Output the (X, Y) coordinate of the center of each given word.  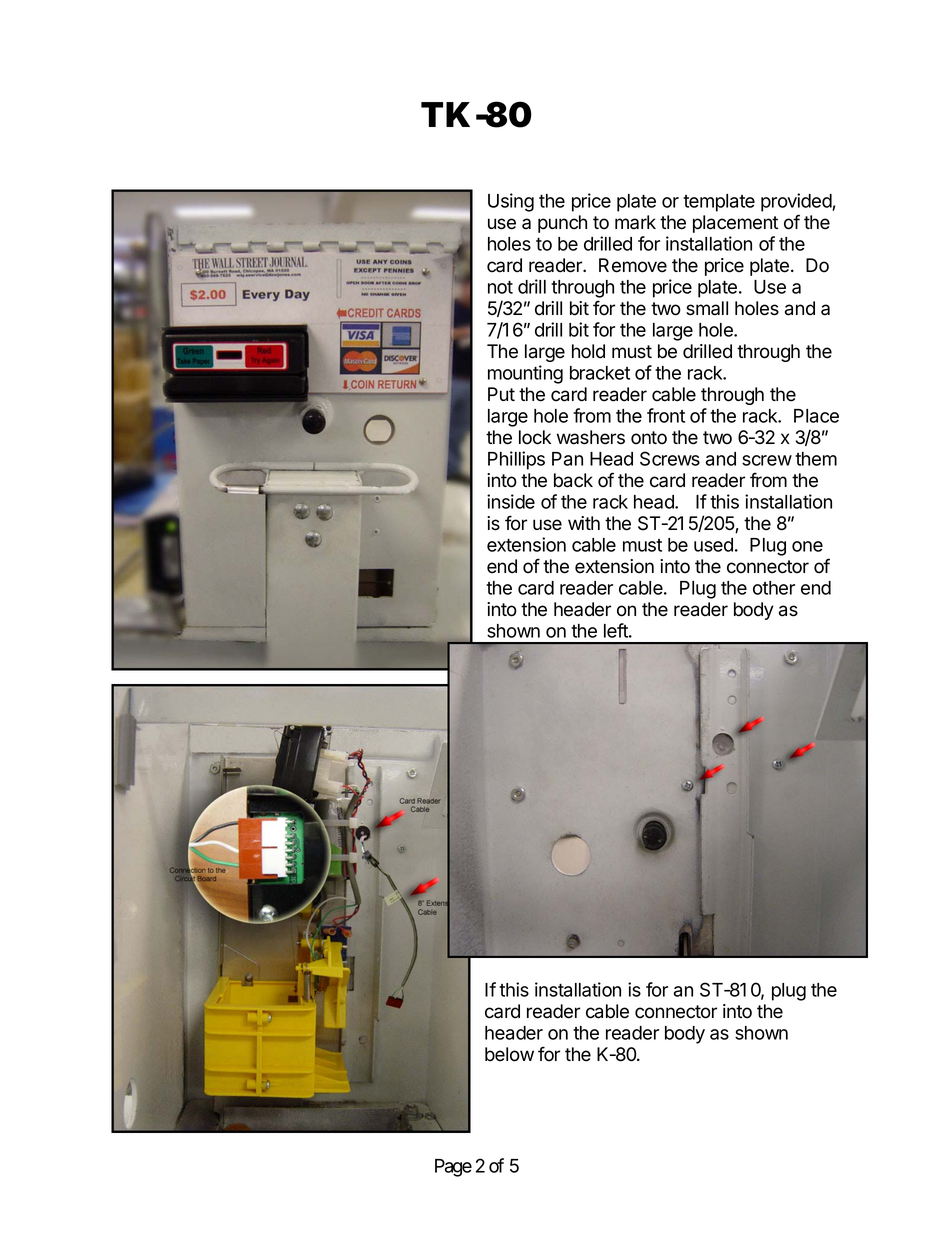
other (774, 588)
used (713, 545)
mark (635, 222)
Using (511, 202)
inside (511, 501)
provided (797, 202)
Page (453, 1168)
